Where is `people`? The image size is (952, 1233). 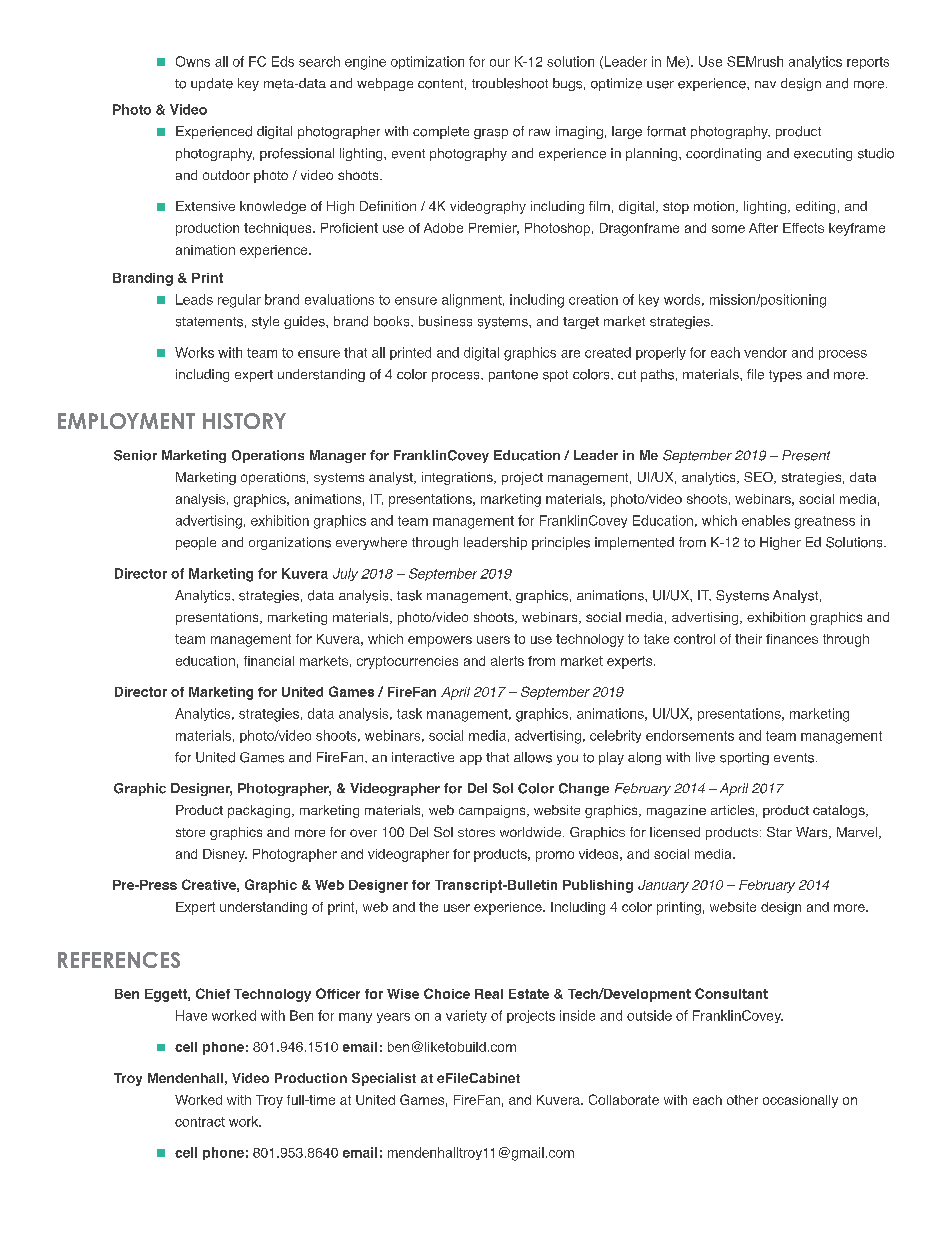
people is located at coordinates (196, 543).
